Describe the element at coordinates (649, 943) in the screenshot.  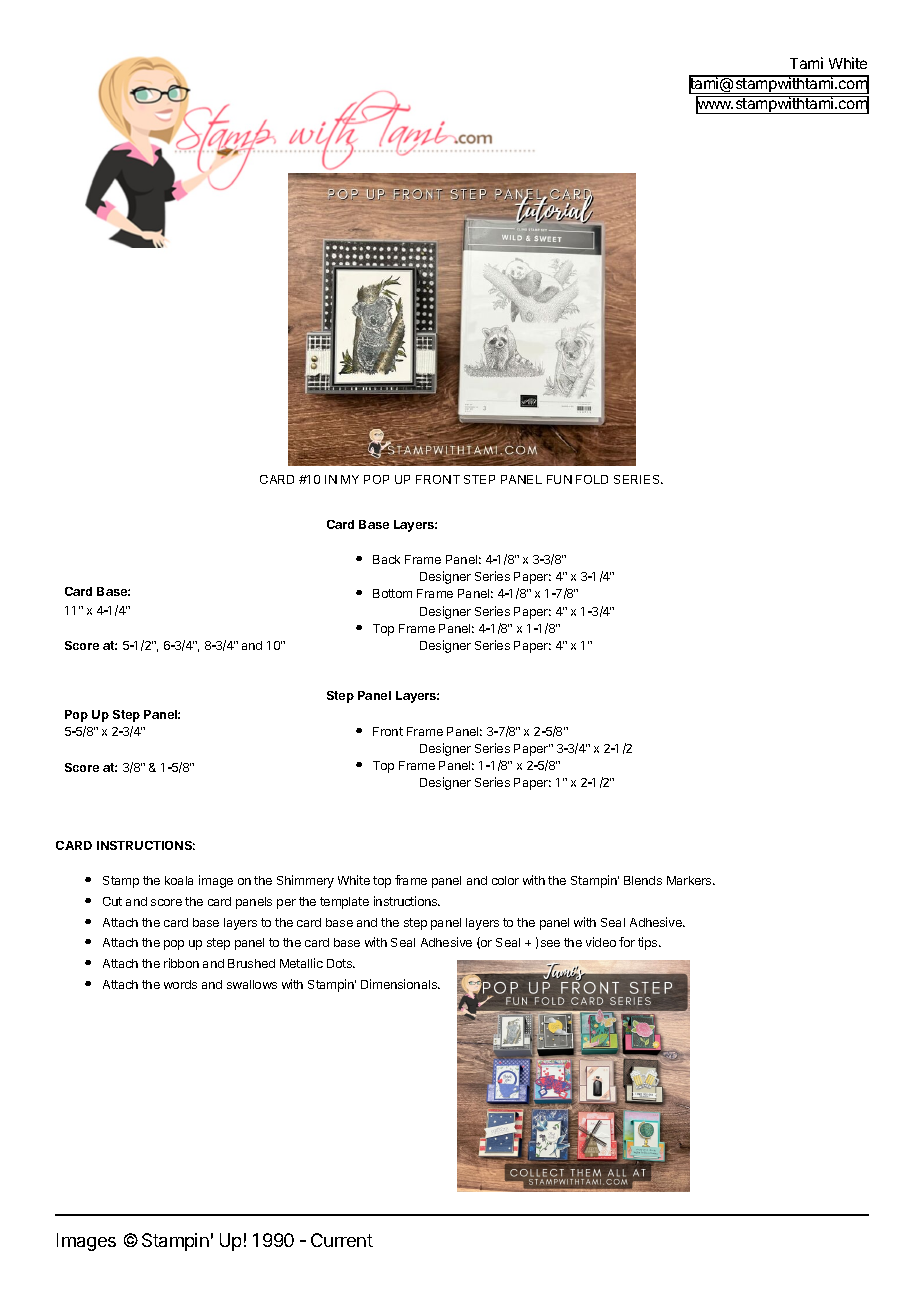
I see `tips` at that location.
